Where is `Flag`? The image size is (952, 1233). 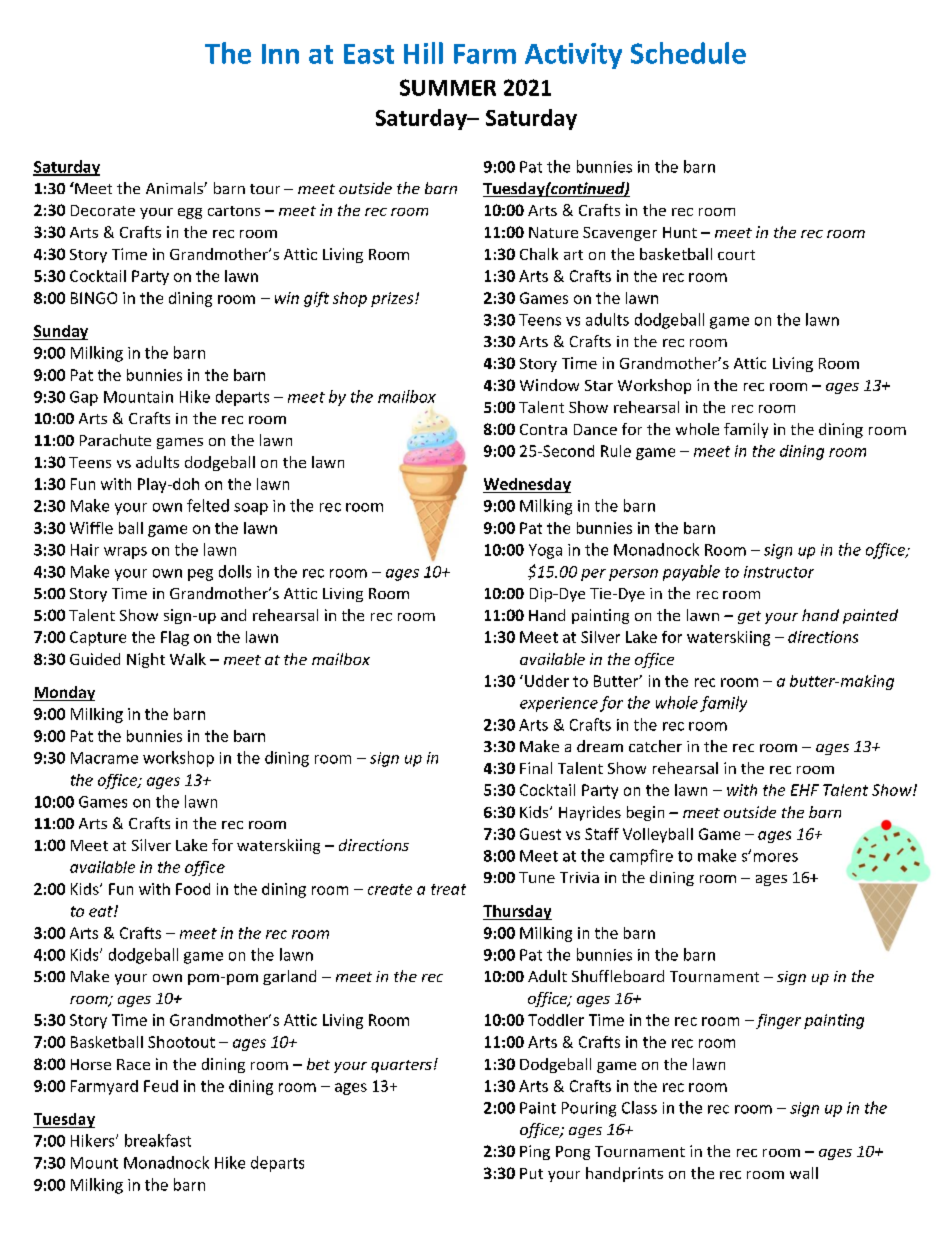
Flag is located at coordinates (175, 638).
